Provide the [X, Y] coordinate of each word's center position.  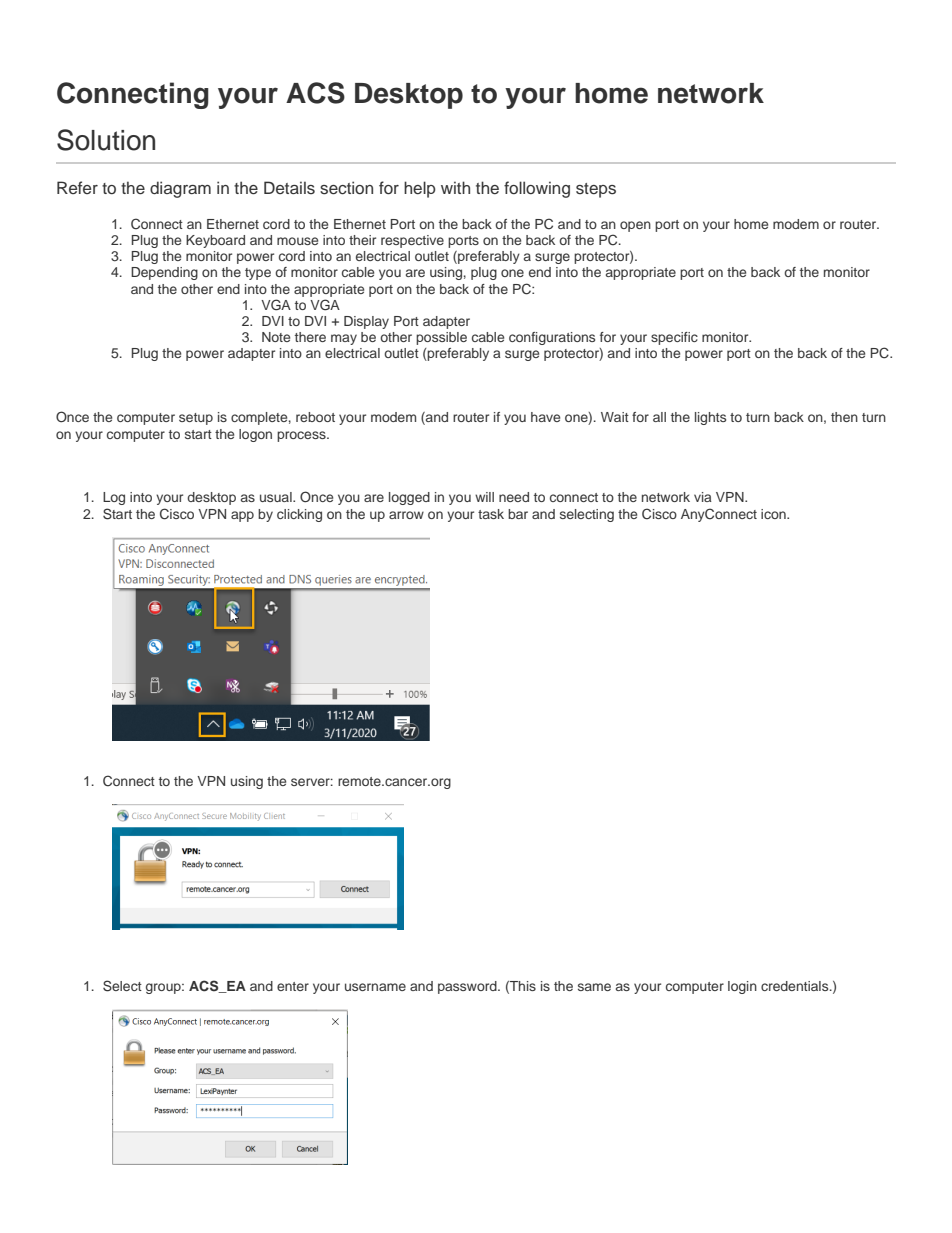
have [545, 417]
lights [710, 418]
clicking [299, 515]
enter [293, 986]
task [491, 514]
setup [196, 419]
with [455, 187]
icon [774, 514]
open [635, 226]
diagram [180, 189]
